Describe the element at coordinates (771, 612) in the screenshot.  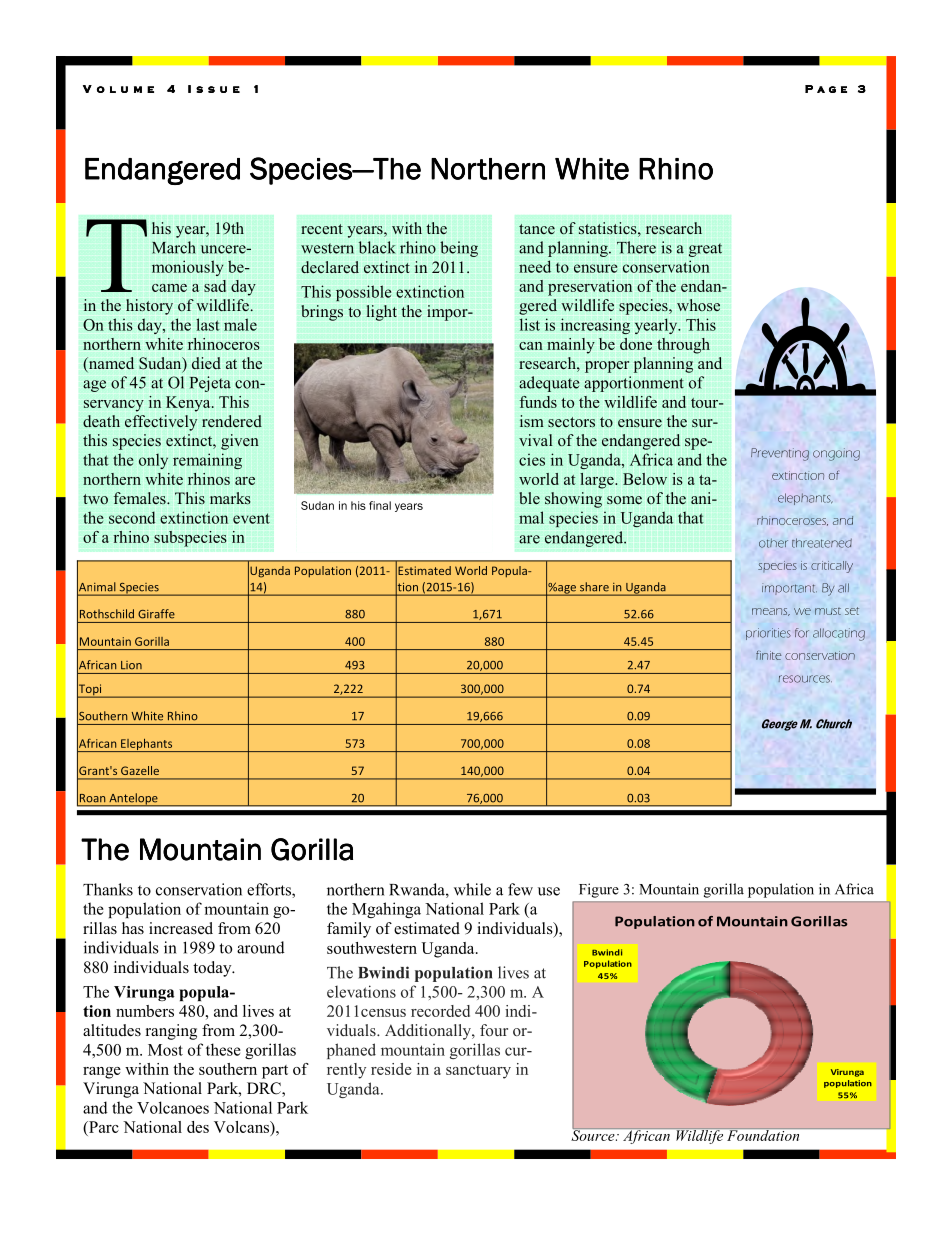
I see `means` at that location.
